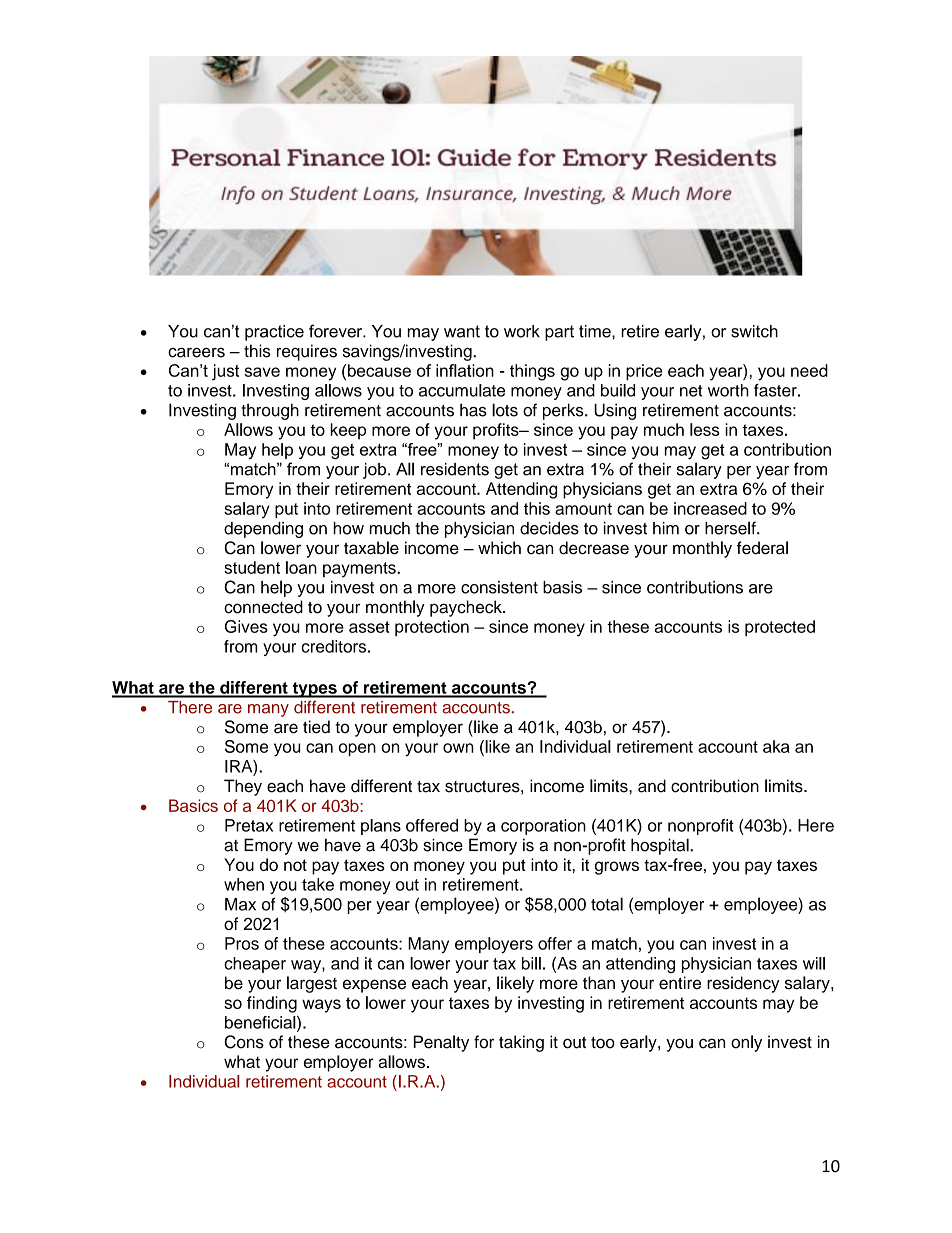 The width and height of the image is (952, 1233). What do you see at coordinates (458, 748) in the image?
I see `own` at bounding box center [458, 748].
